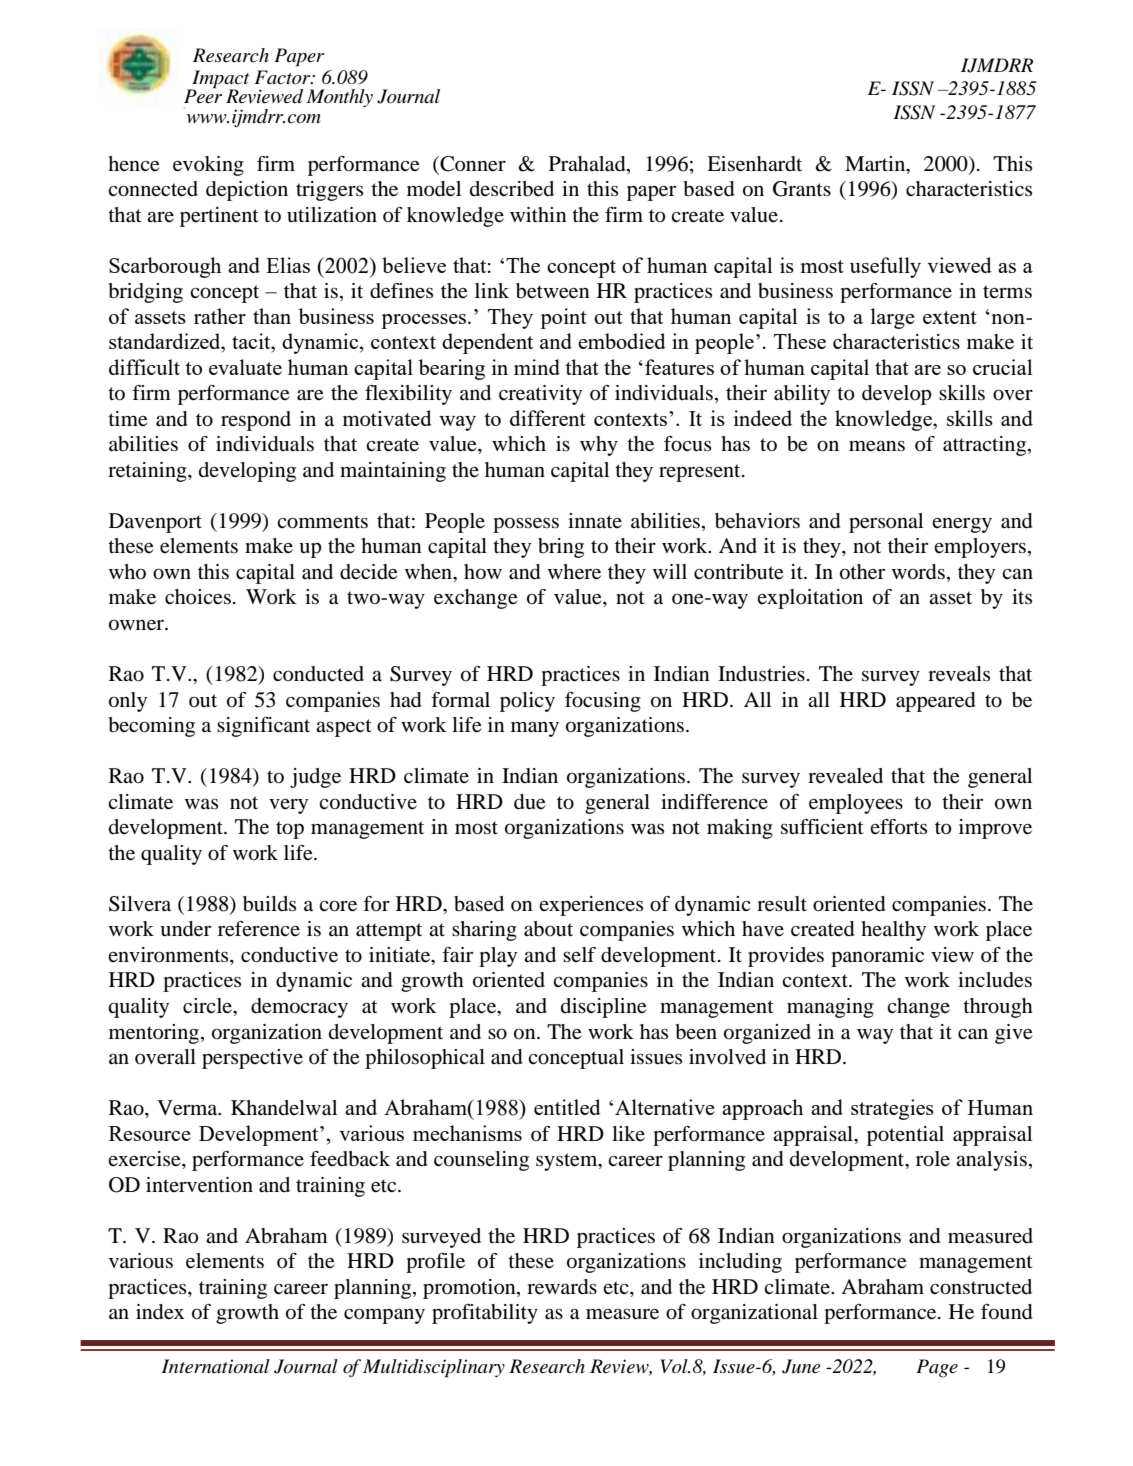 The height and width of the screenshot is (1466, 1133). What do you see at coordinates (877, 446) in the screenshot?
I see `means` at bounding box center [877, 446].
